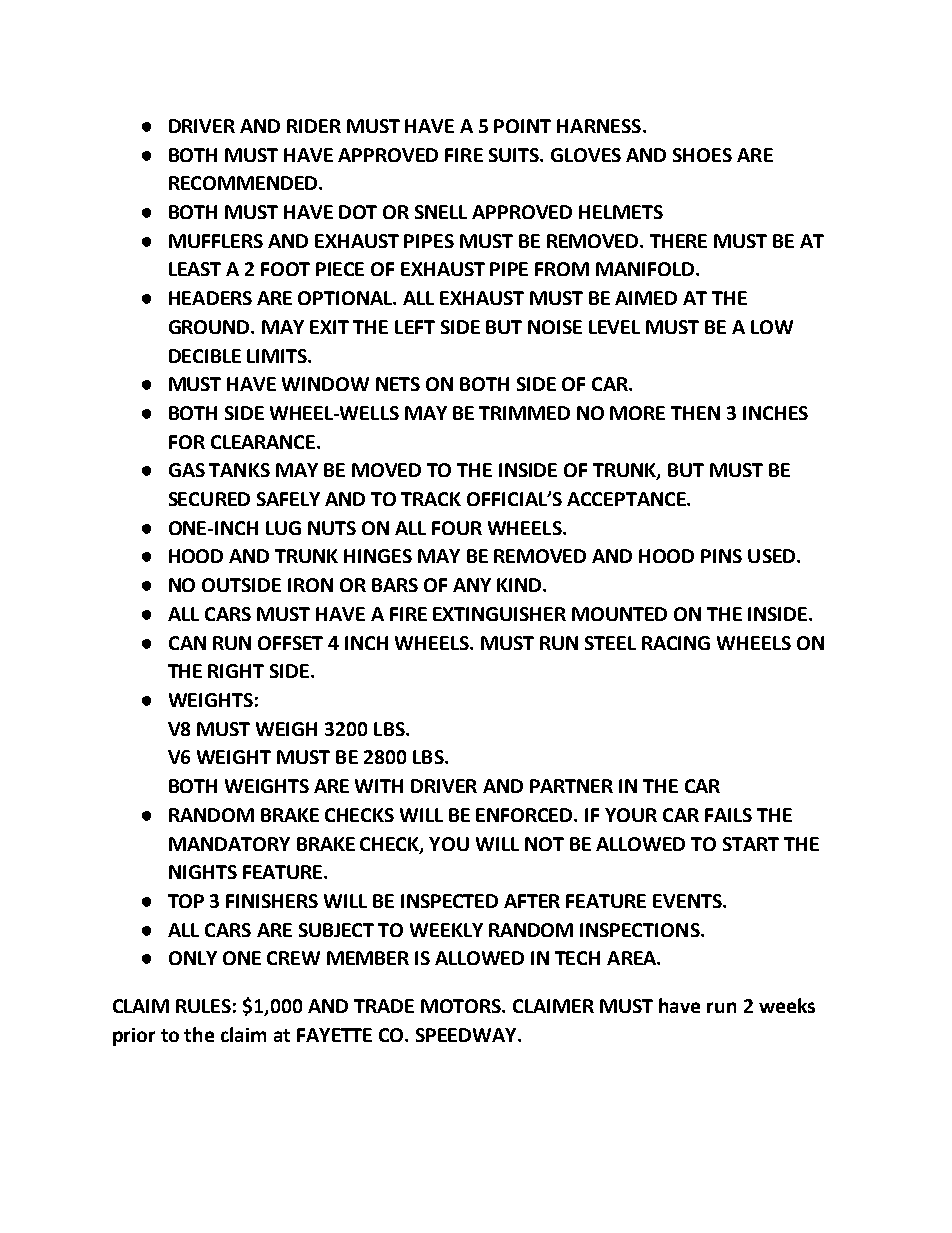  What do you see at coordinates (472, 585) in the screenshot?
I see `ANY` at bounding box center [472, 585].
